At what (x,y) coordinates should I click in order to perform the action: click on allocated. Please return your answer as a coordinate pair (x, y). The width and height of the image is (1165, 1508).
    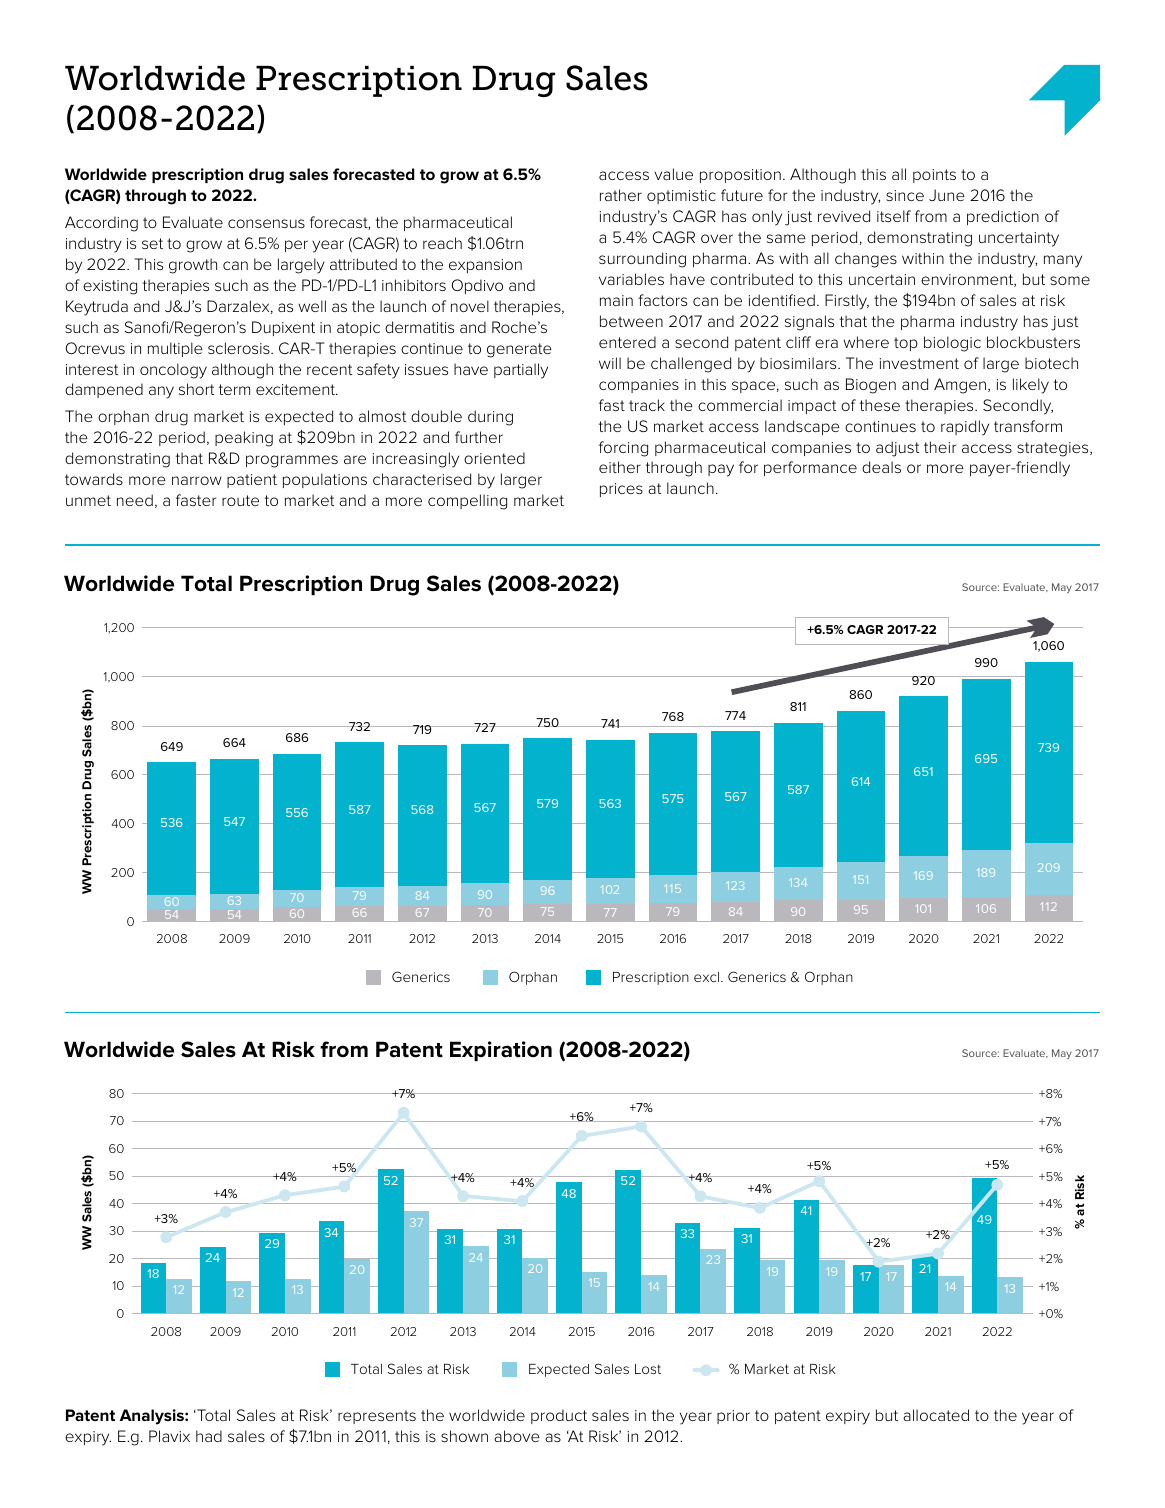
    Looking at the image, I should click on (936, 1415).
